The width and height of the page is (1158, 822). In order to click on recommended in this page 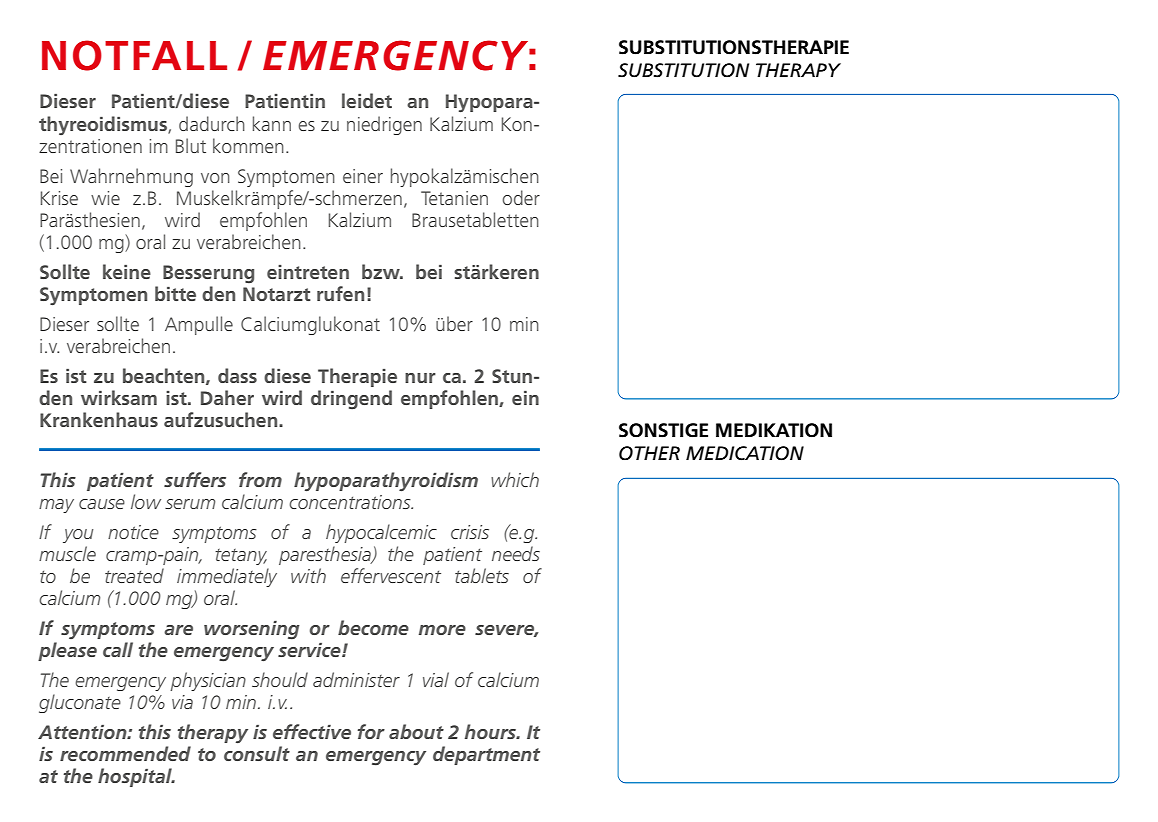, I will do `click(125, 753)`.
